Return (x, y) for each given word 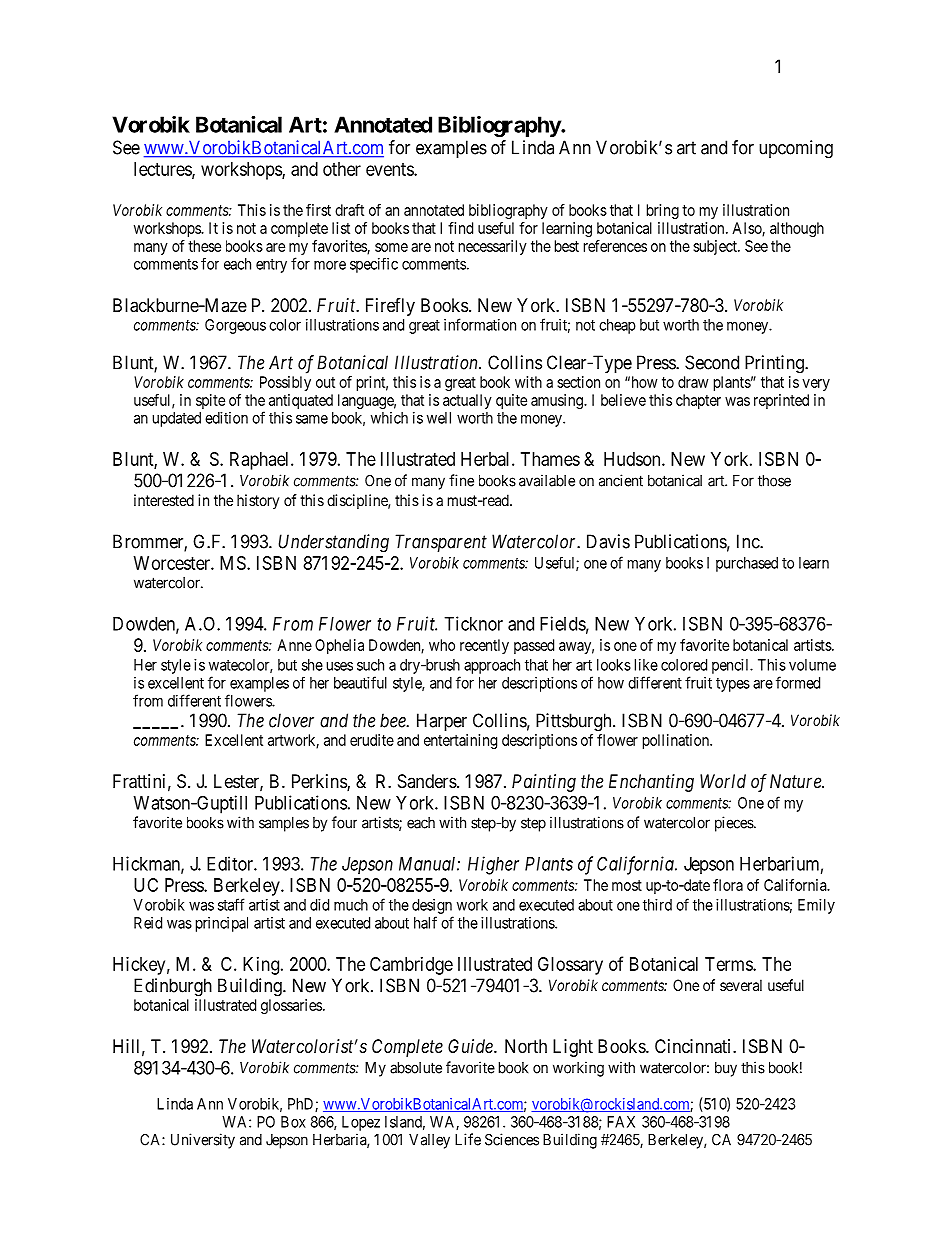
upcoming (796, 149)
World (723, 781)
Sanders (427, 781)
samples (284, 824)
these (204, 246)
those (774, 481)
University (203, 1141)
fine (461, 480)
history (258, 502)
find (460, 228)
